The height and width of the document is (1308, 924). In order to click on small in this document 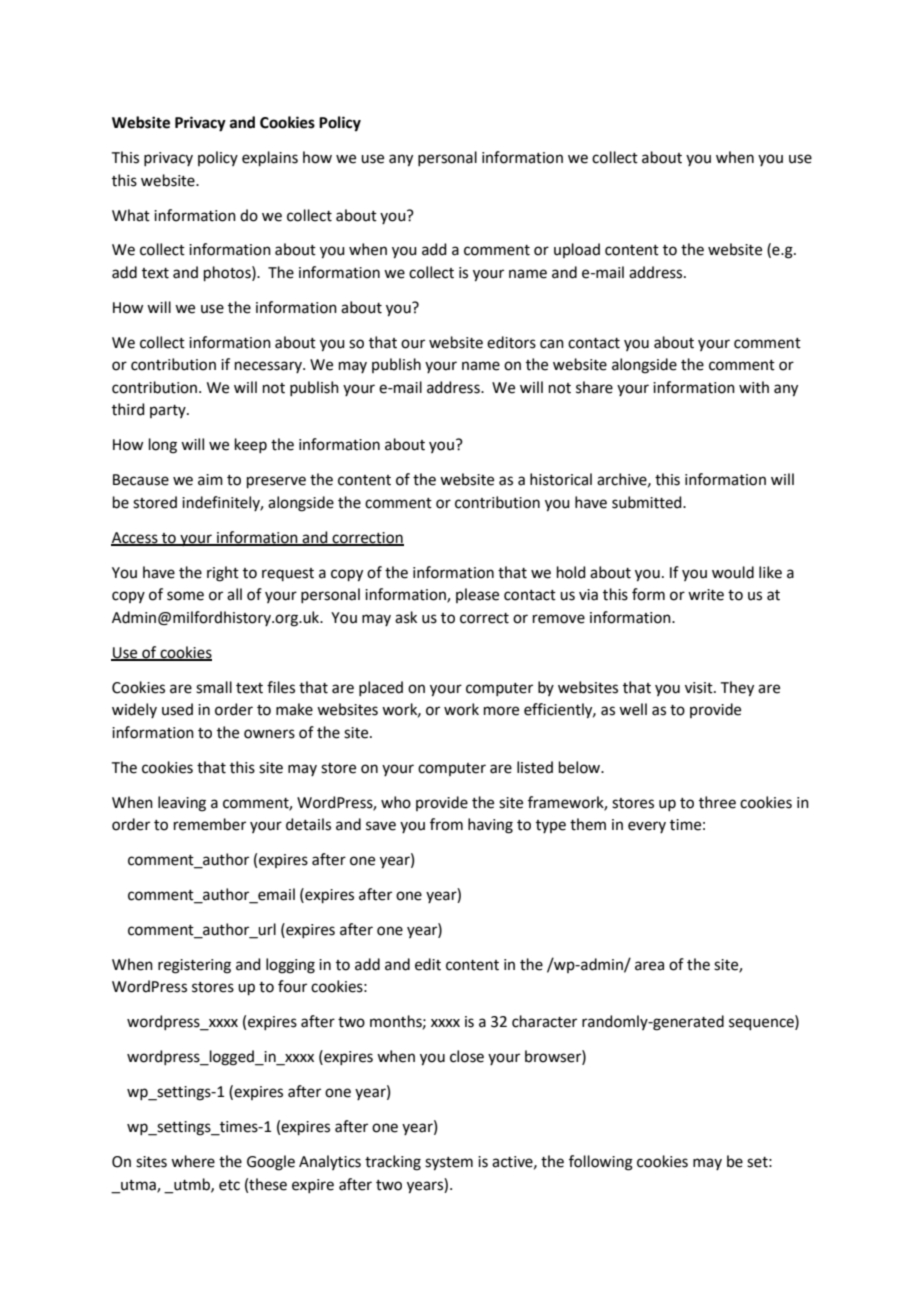, I will do `click(214, 687)`.
